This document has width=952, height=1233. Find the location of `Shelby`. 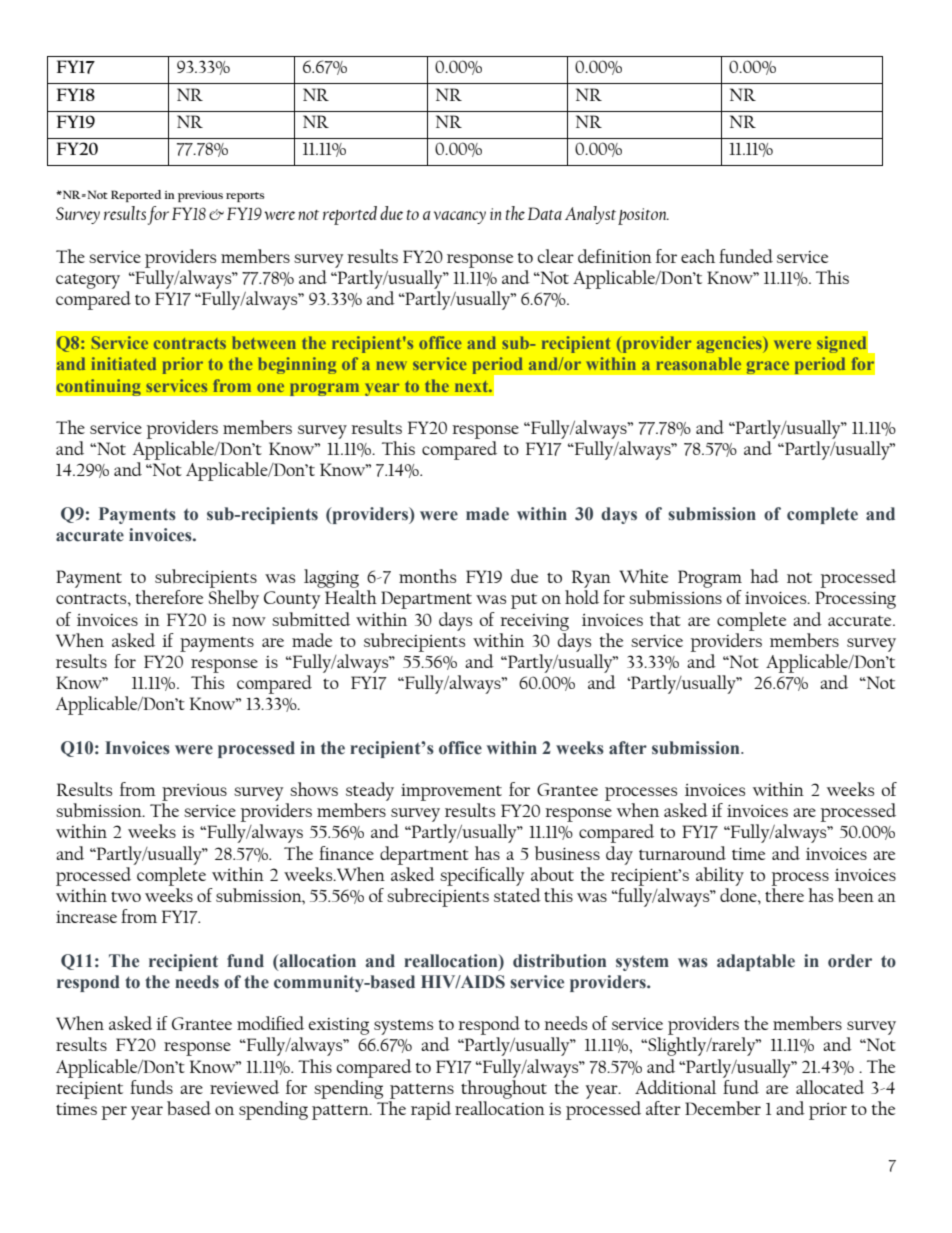

Shelby is located at coordinates (234, 599).
